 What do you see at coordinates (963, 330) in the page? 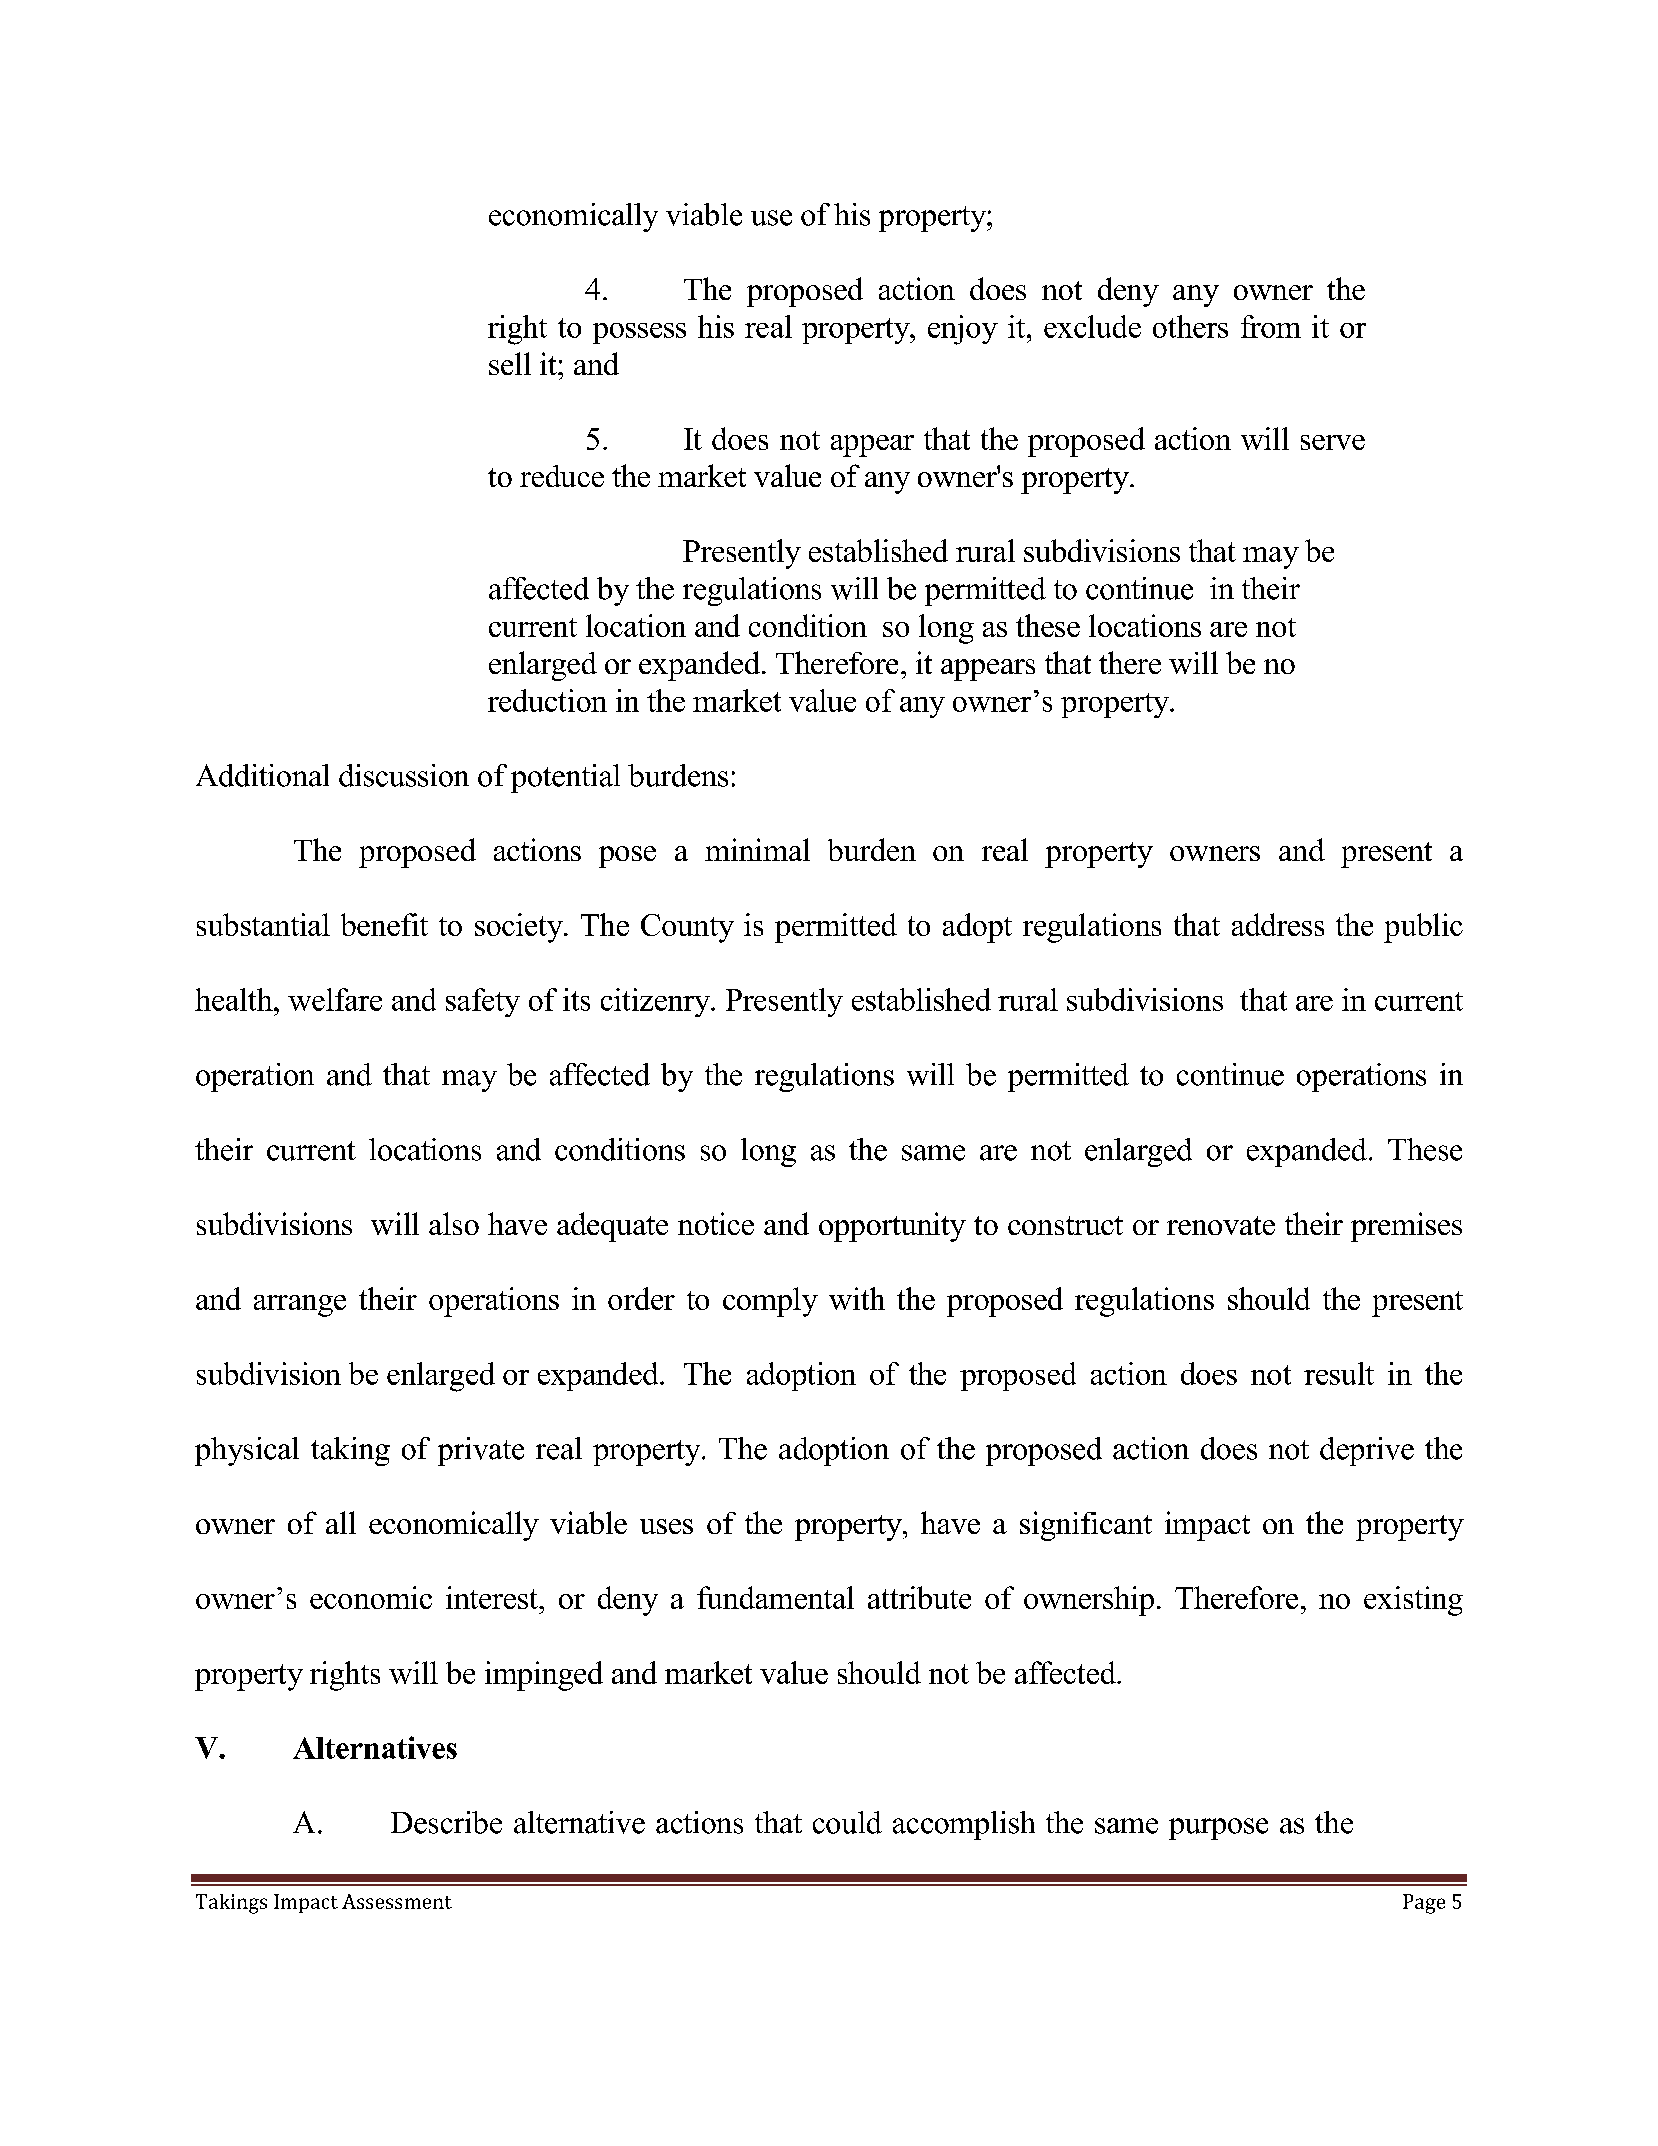
I see `enjoy` at bounding box center [963, 330].
